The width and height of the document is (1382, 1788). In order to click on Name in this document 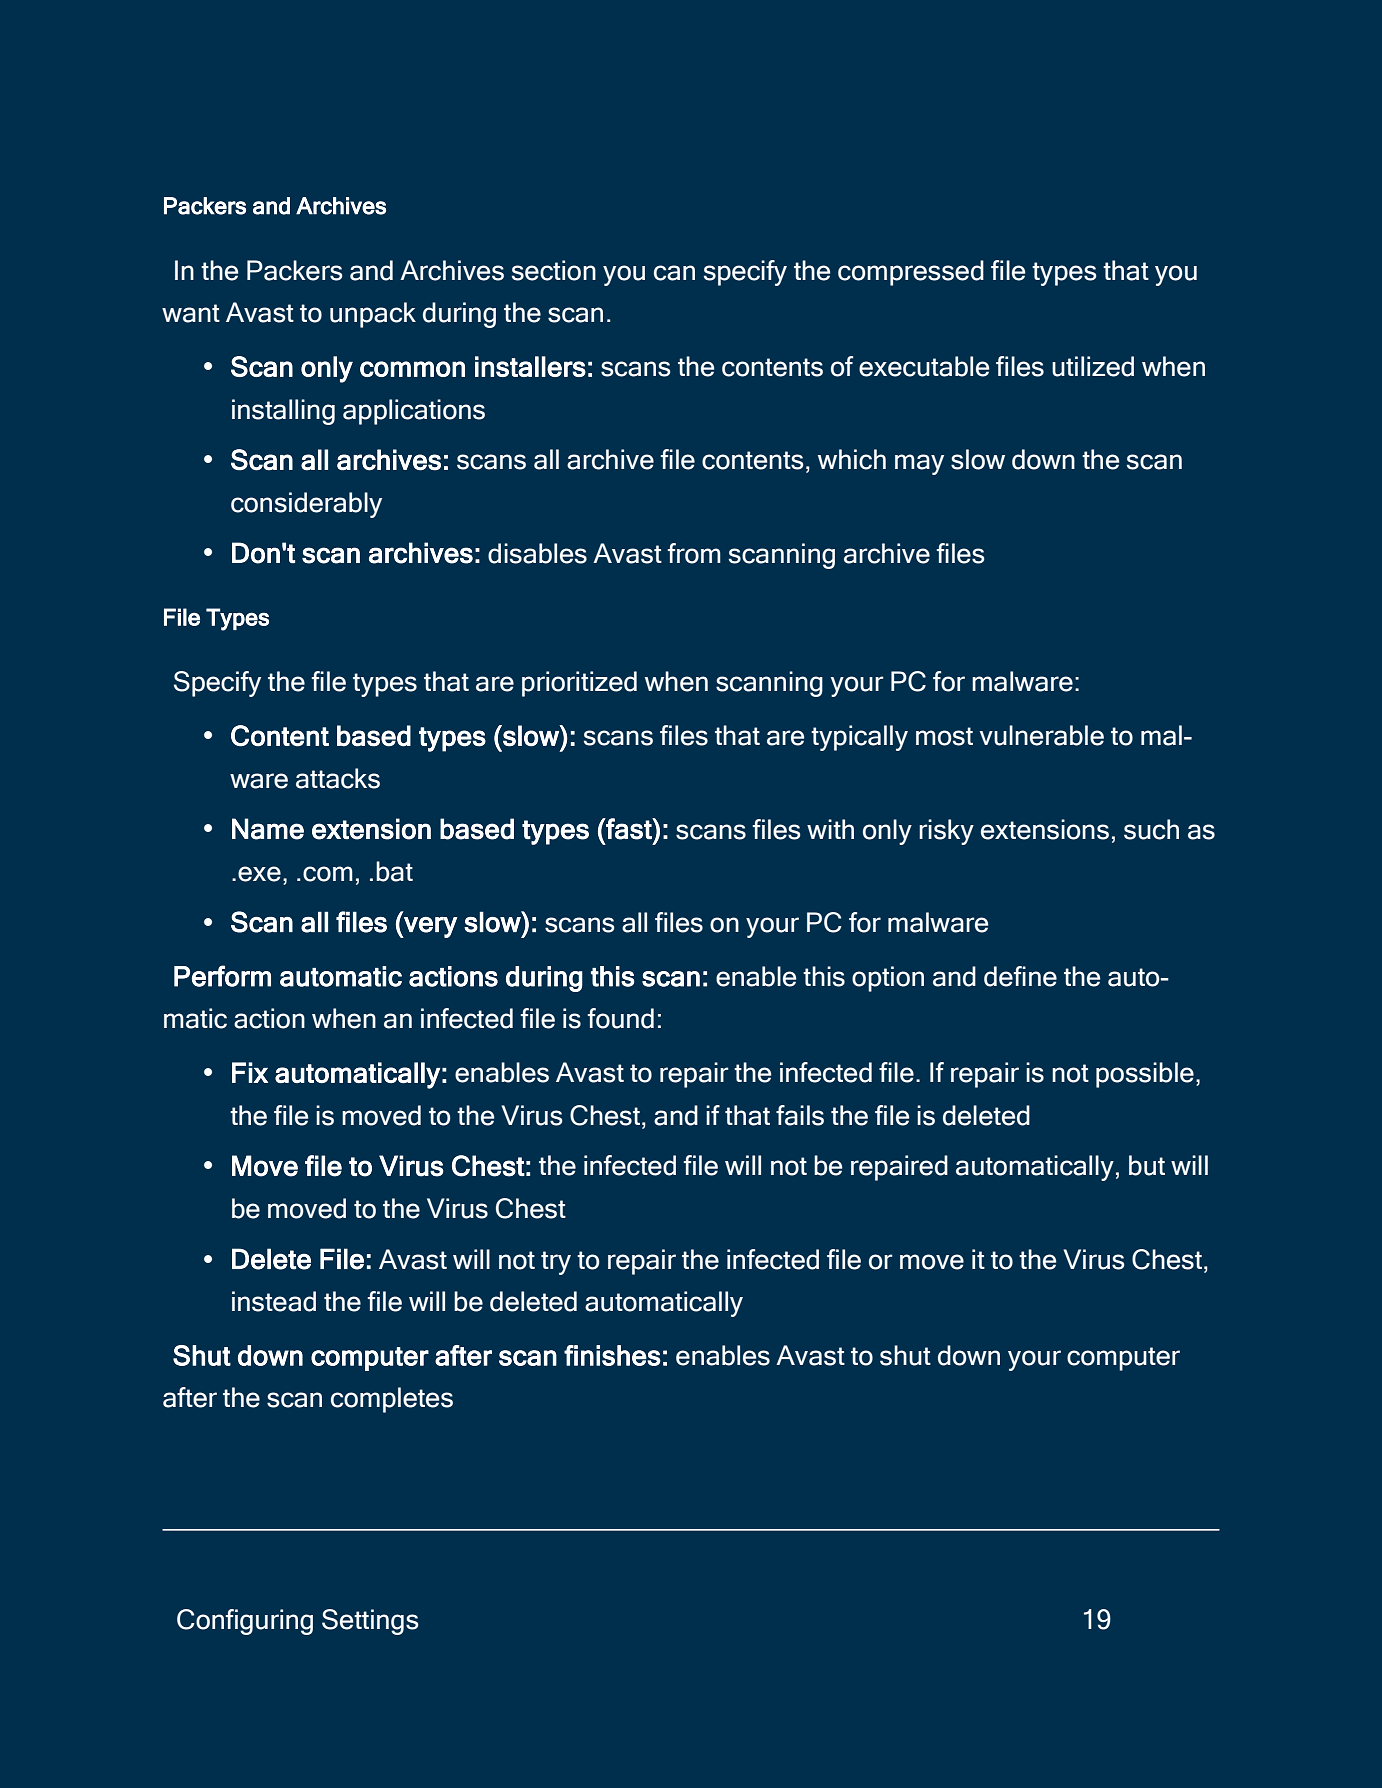, I will do `click(268, 829)`.
